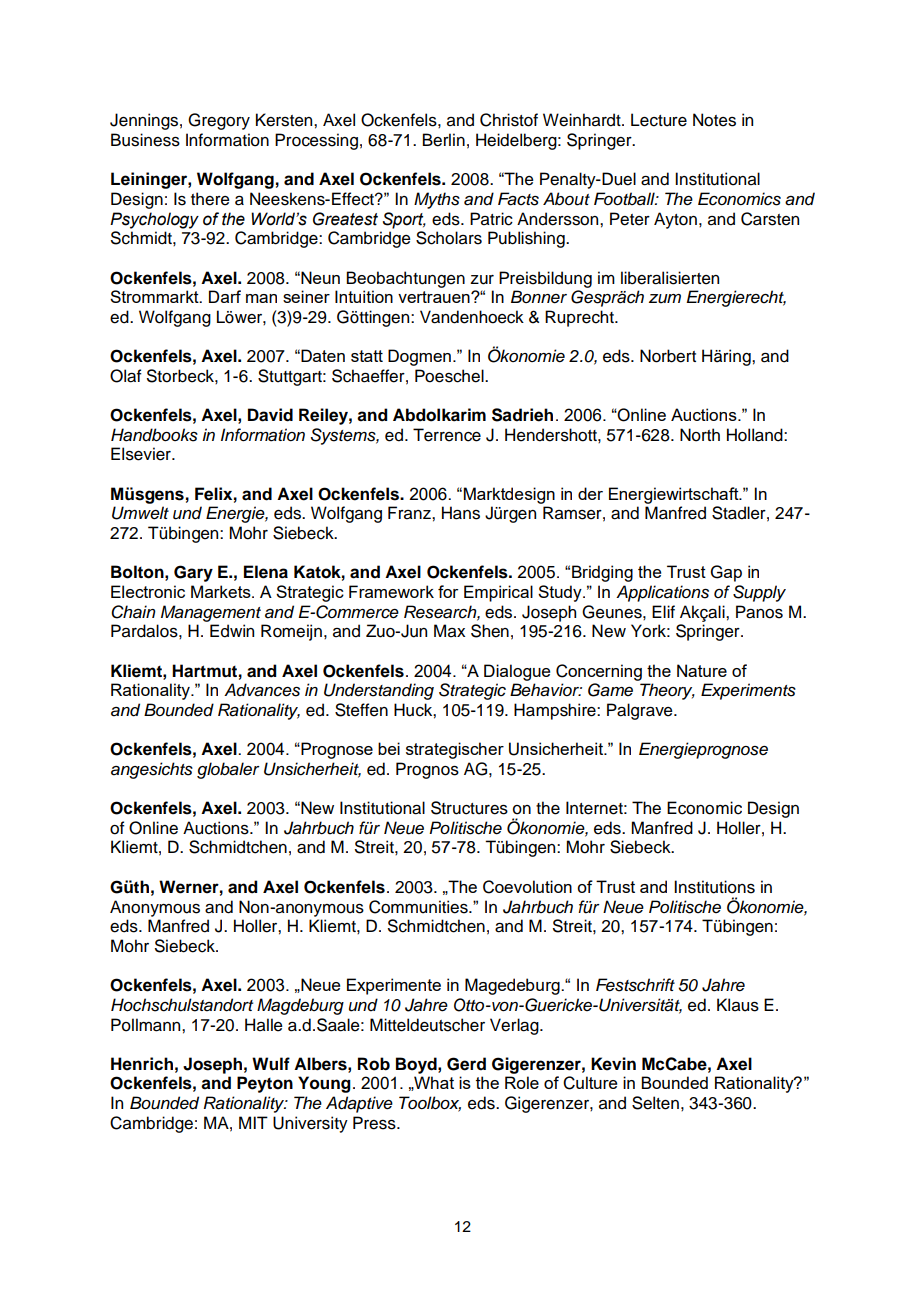  Describe the element at coordinates (219, 121) in the screenshot. I see `Gregory` at that location.
